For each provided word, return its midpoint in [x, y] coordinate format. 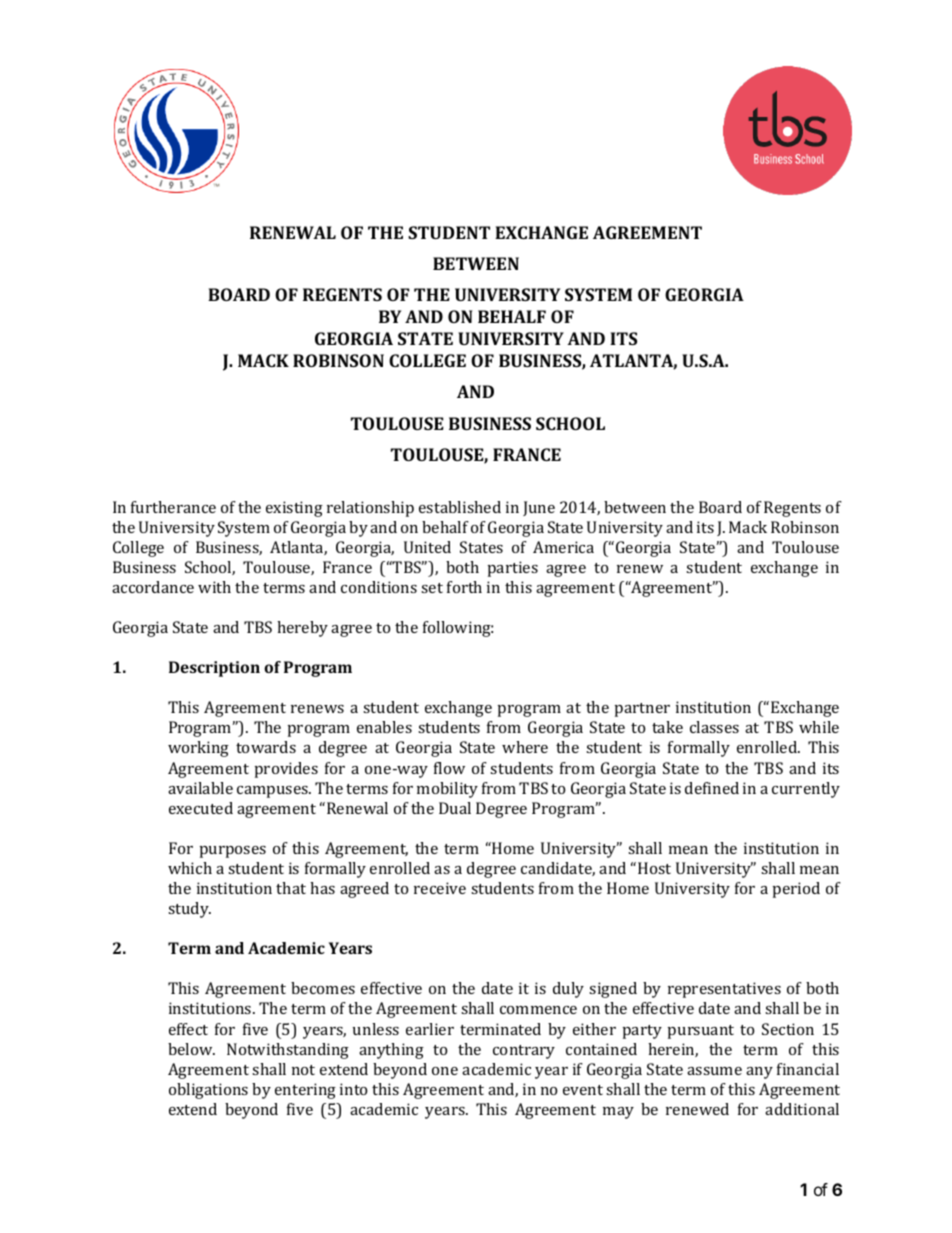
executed [201, 808]
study [189, 910]
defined [712, 788]
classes [714, 727]
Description [214, 669]
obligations [208, 1091]
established [460, 507]
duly [568, 990]
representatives [724, 990]
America [563, 547]
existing [294, 509]
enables [384, 727]
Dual [455, 808]
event [583, 1090]
